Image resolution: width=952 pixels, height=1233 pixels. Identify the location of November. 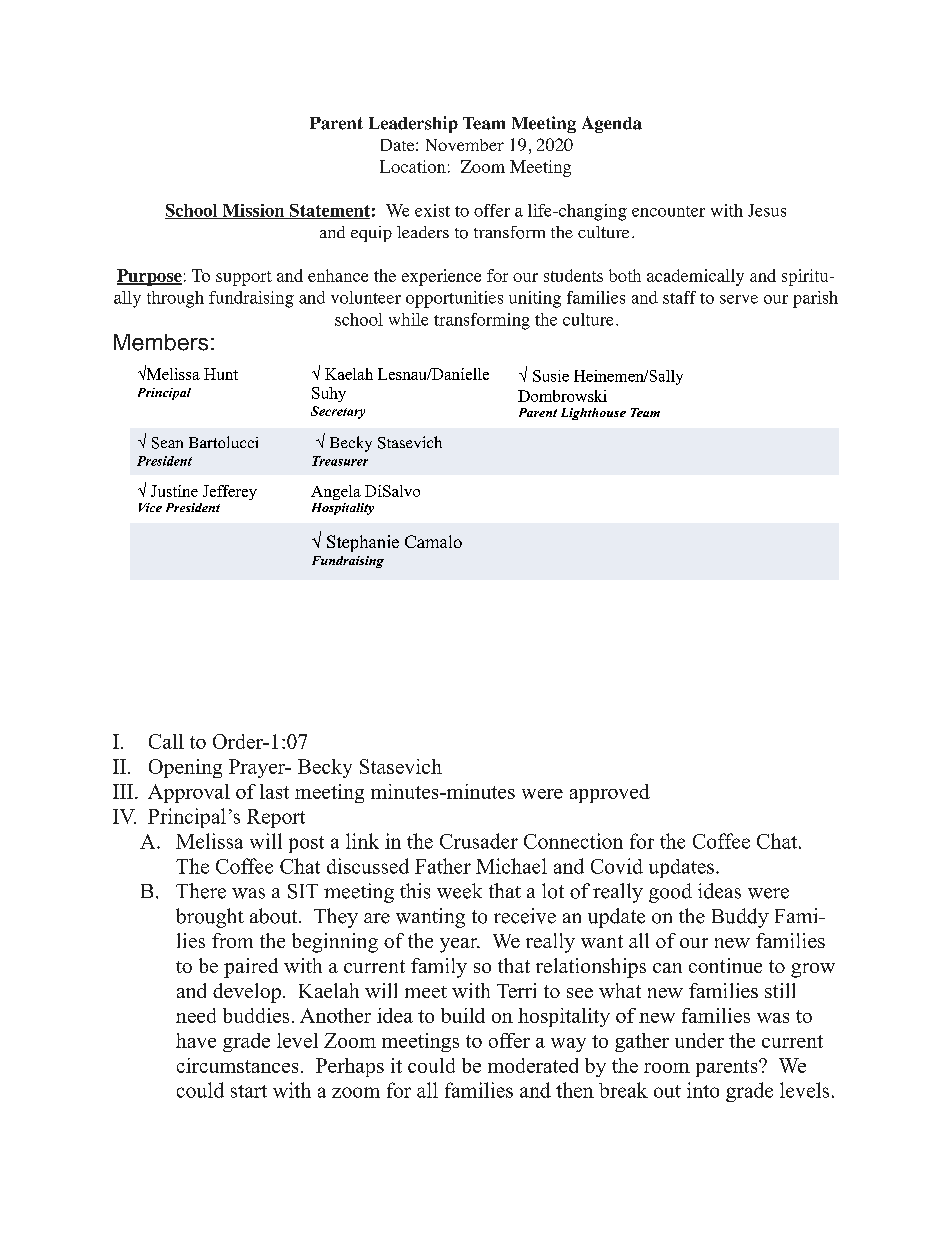
(465, 145).
